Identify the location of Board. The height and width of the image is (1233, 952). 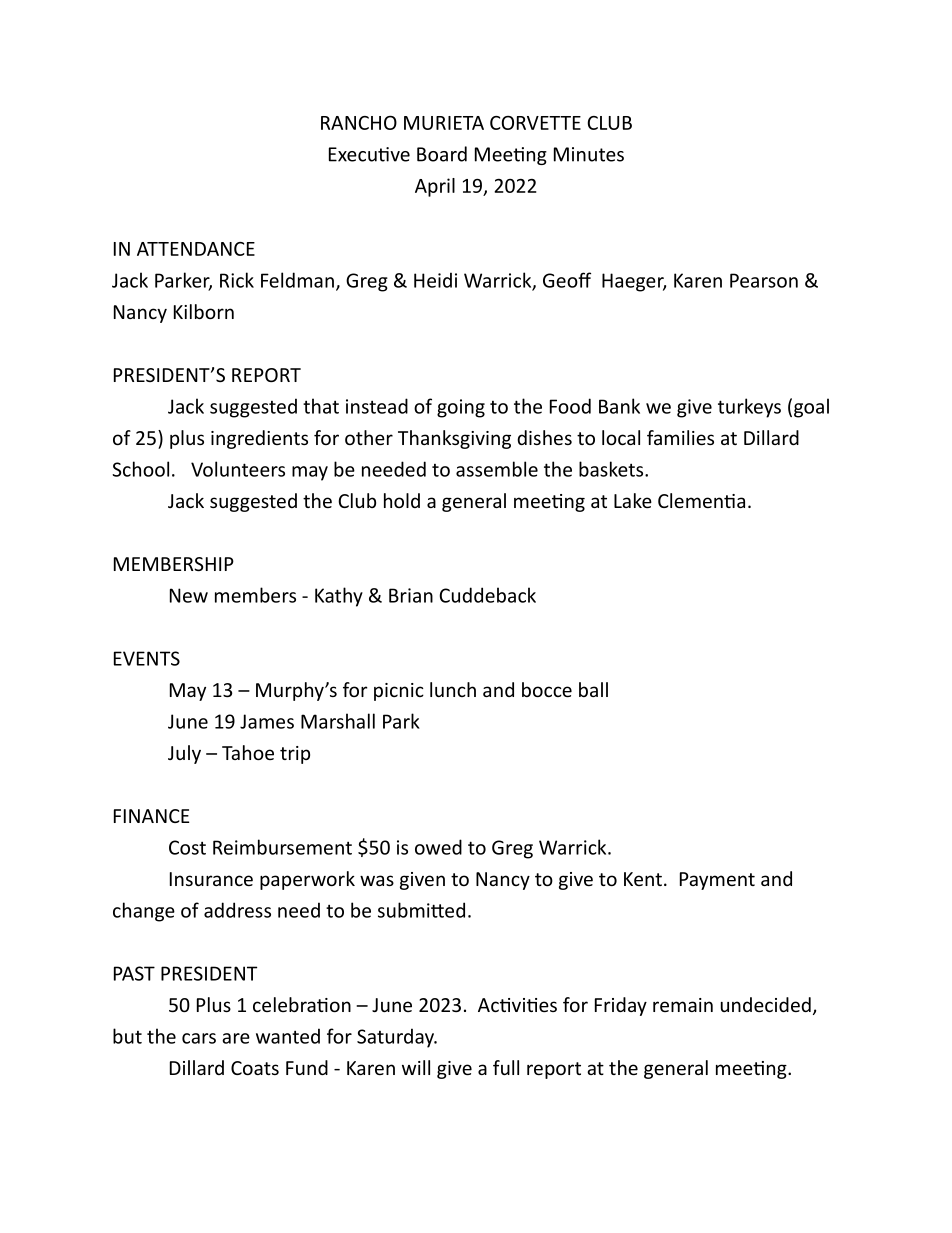
(442, 154).
